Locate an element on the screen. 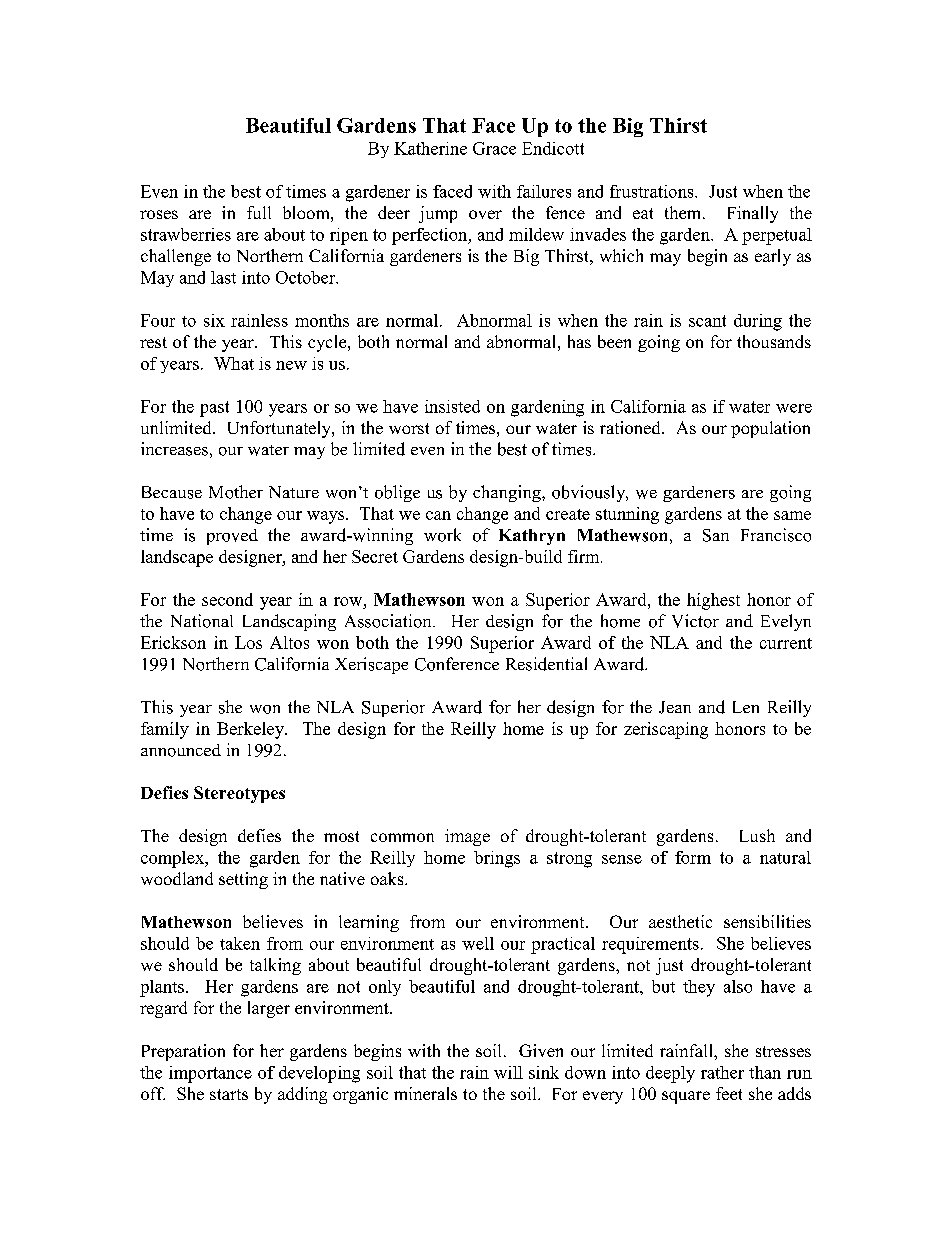 The width and height of the screenshot is (952, 1233). full is located at coordinates (259, 212).
